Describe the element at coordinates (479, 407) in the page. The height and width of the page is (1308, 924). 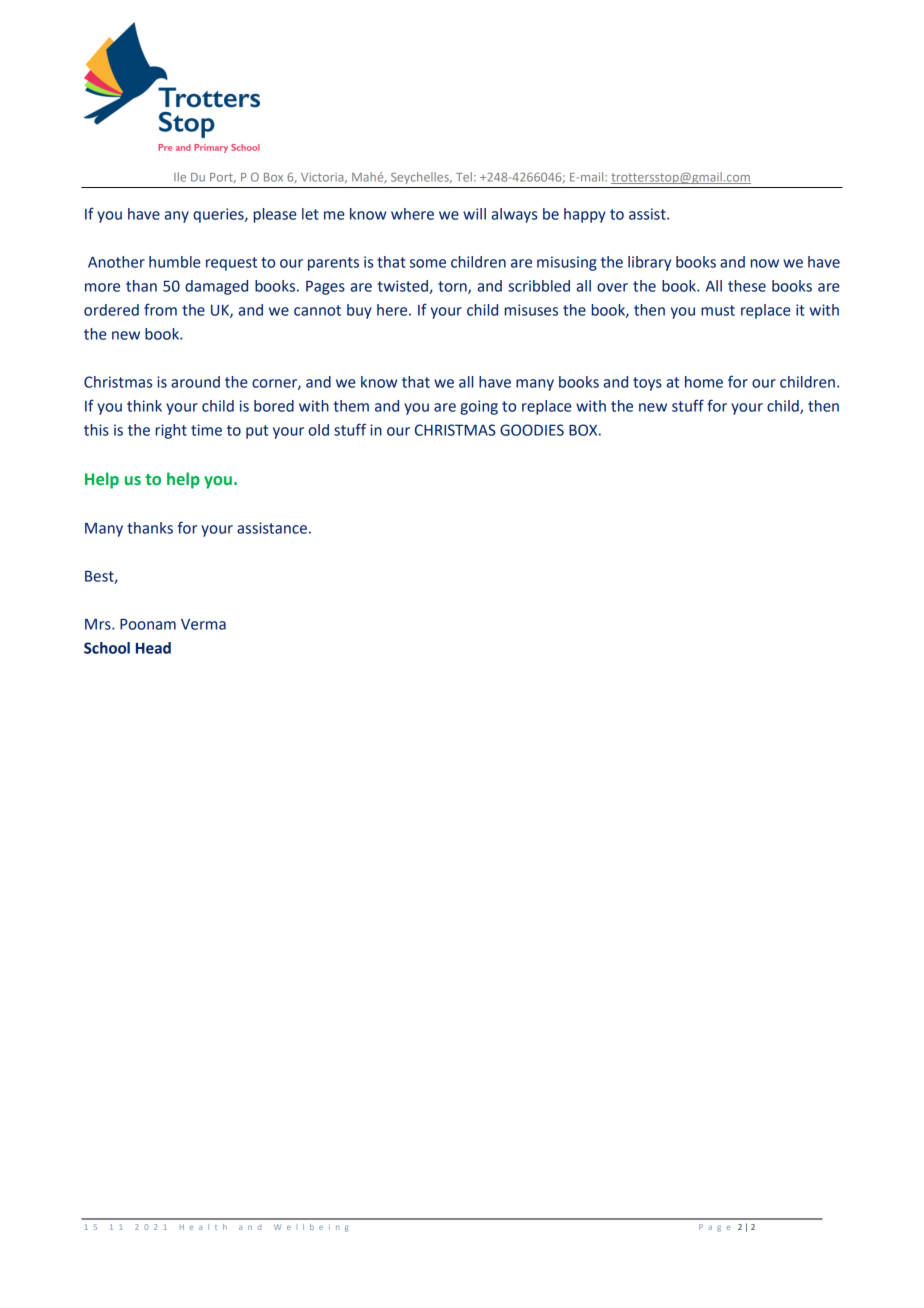
I see `going` at that location.
